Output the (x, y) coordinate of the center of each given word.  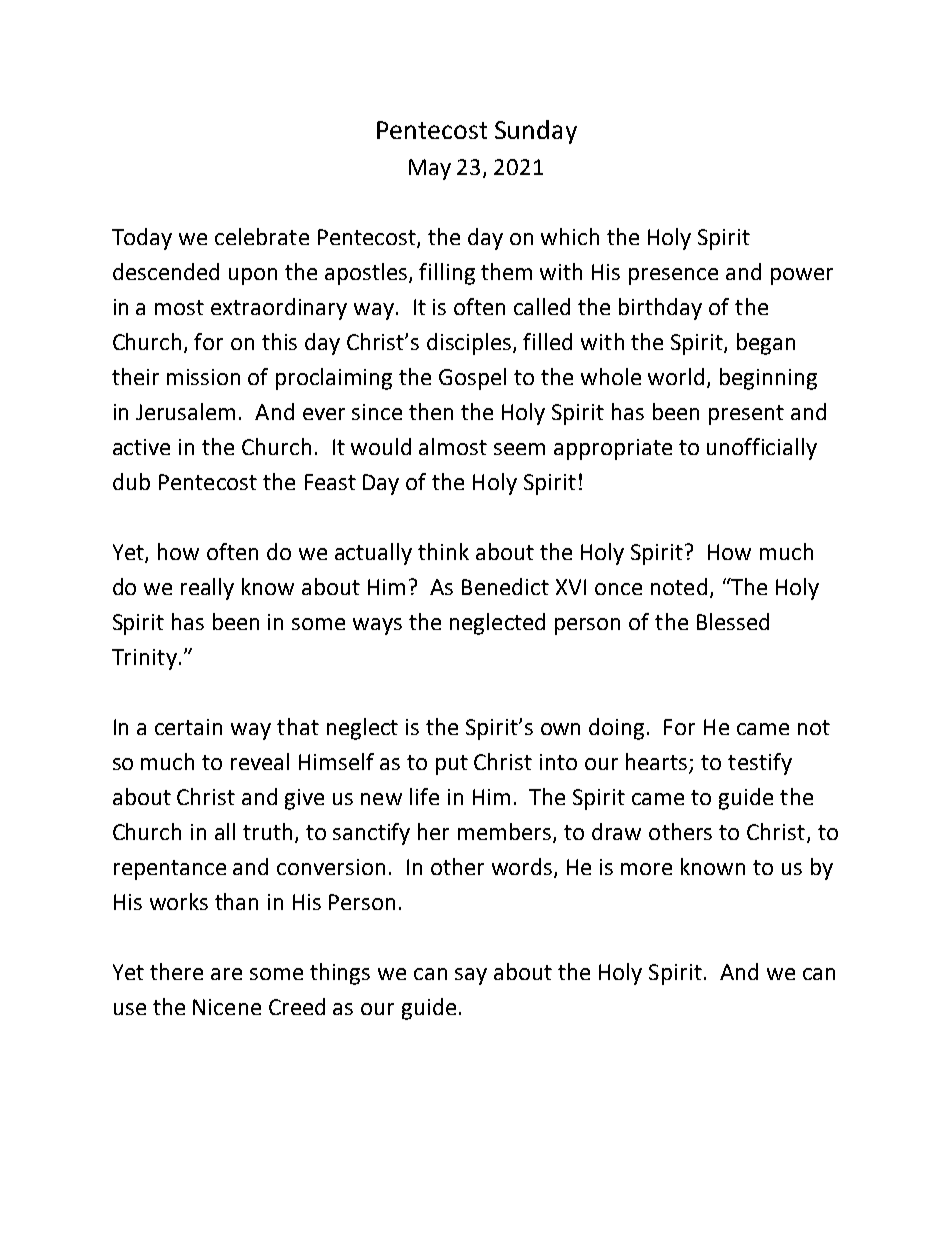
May (430, 169)
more (646, 869)
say (471, 976)
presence (673, 276)
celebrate (262, 236)
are (226, 974)
